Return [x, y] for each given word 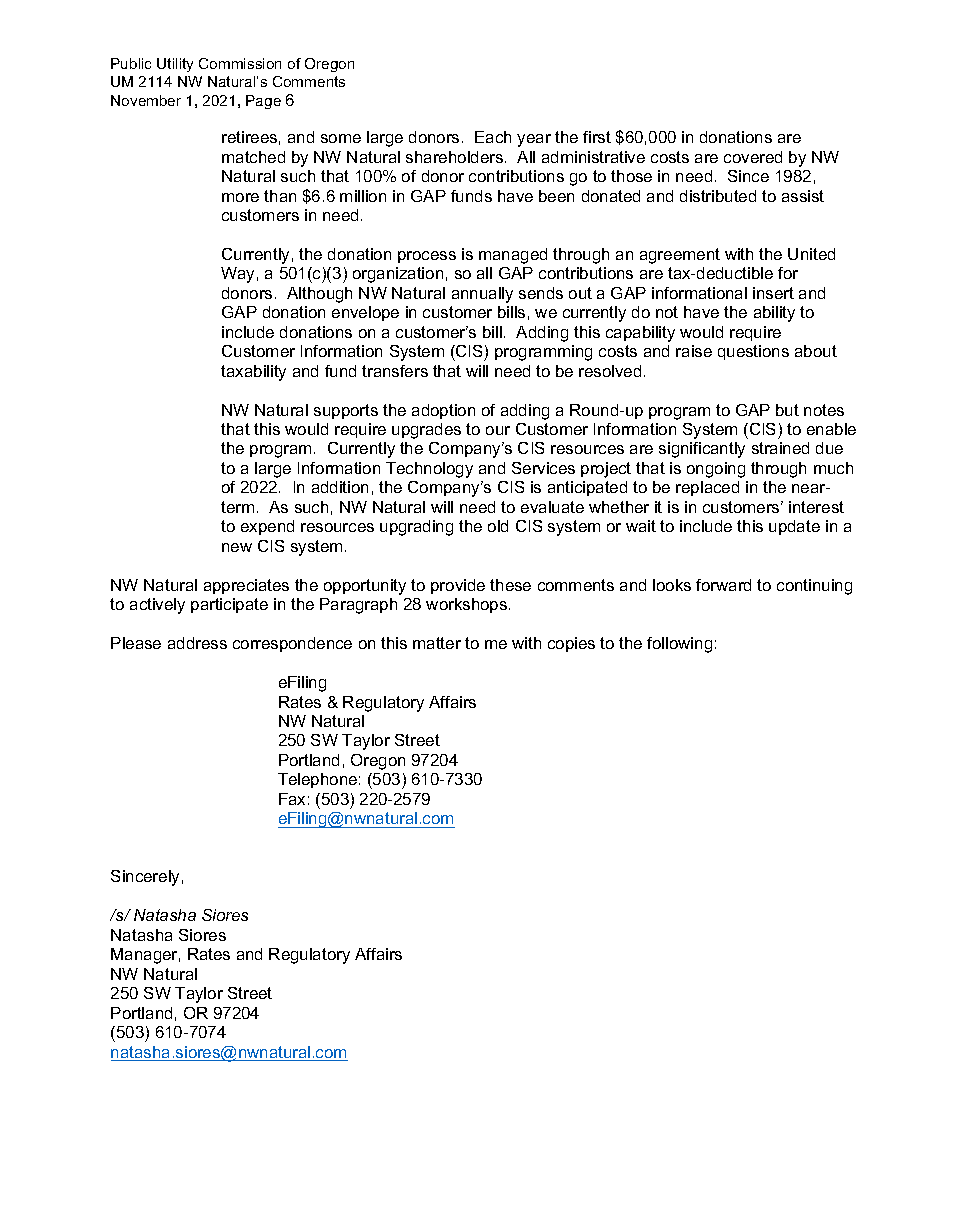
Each [493, 137]
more [240, 197]
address [197, 643]
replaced [707, 488]
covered [753, 157]
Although [319, 295]
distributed [718, 196]
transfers [395, 371]
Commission [240, 63]
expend [267, 527]
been [556, 196]
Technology [429, 470]
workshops [466, 605]
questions [753, 352]
